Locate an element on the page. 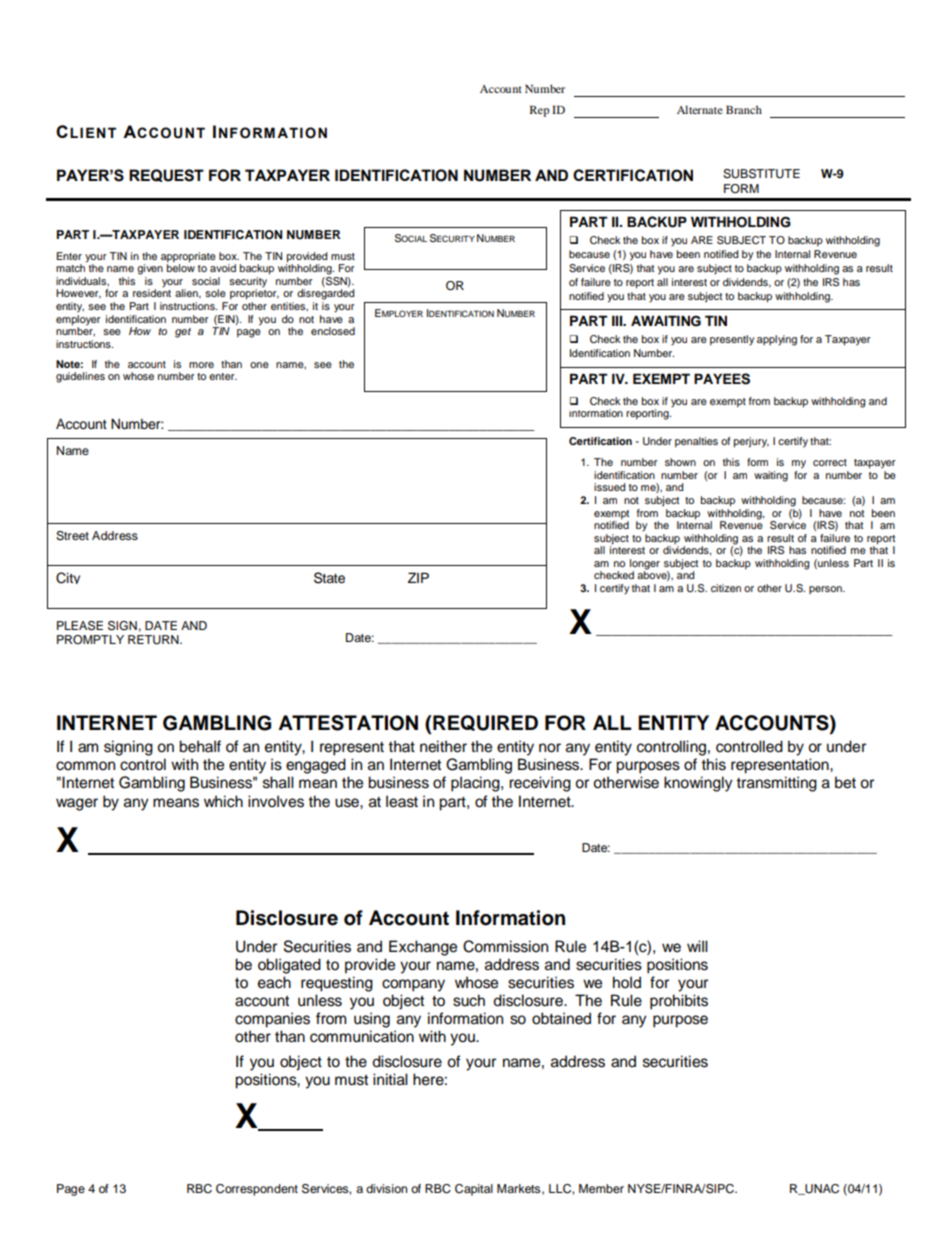 The image size is (952, 1233). appropriate is located at coordinates (188, 258).
